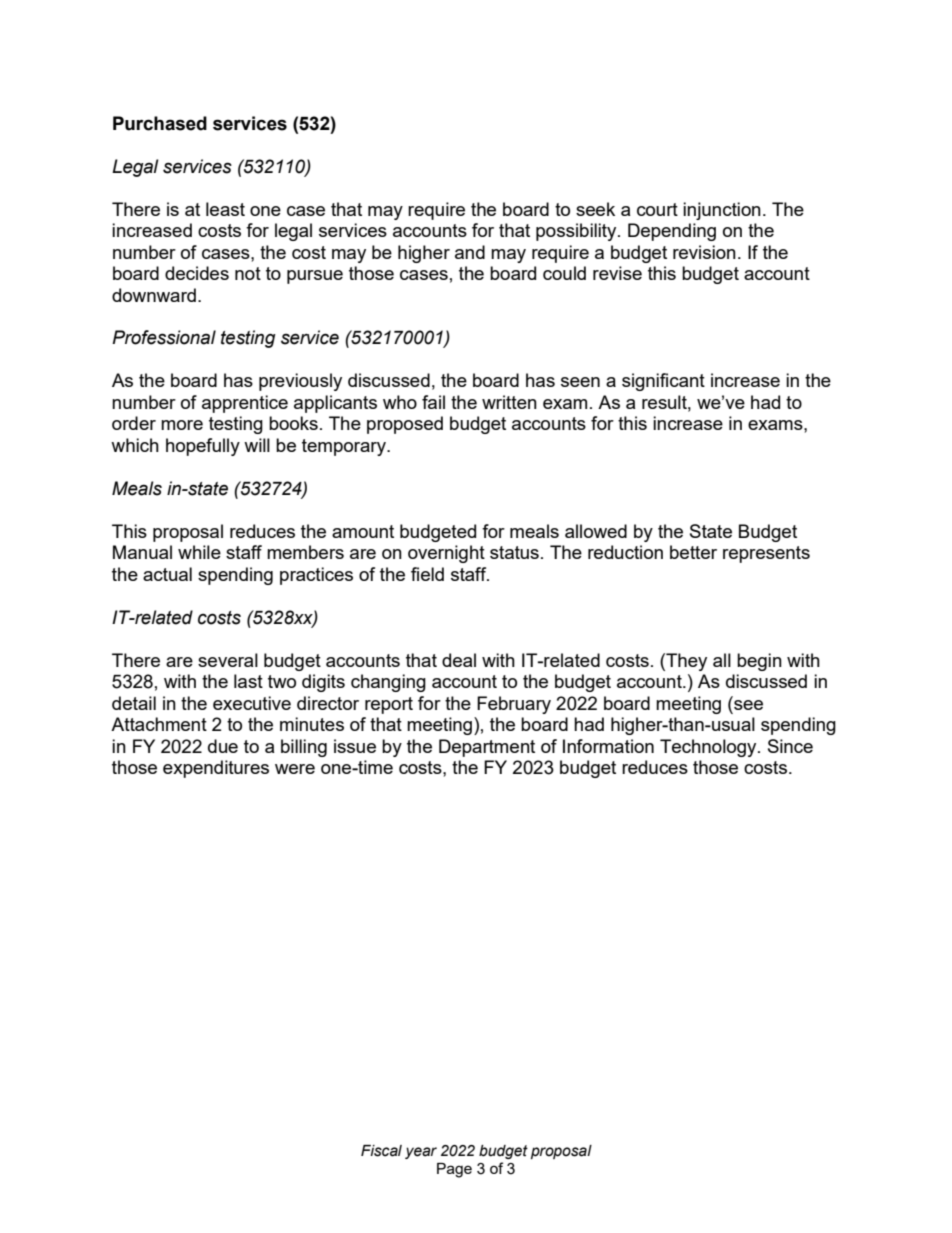 Image resolution: width=952 pixels, height=1233 pixels. What do you see at coordinates (164, 337) in the image?
I see `Professional` at bounding box center [164, 337].
